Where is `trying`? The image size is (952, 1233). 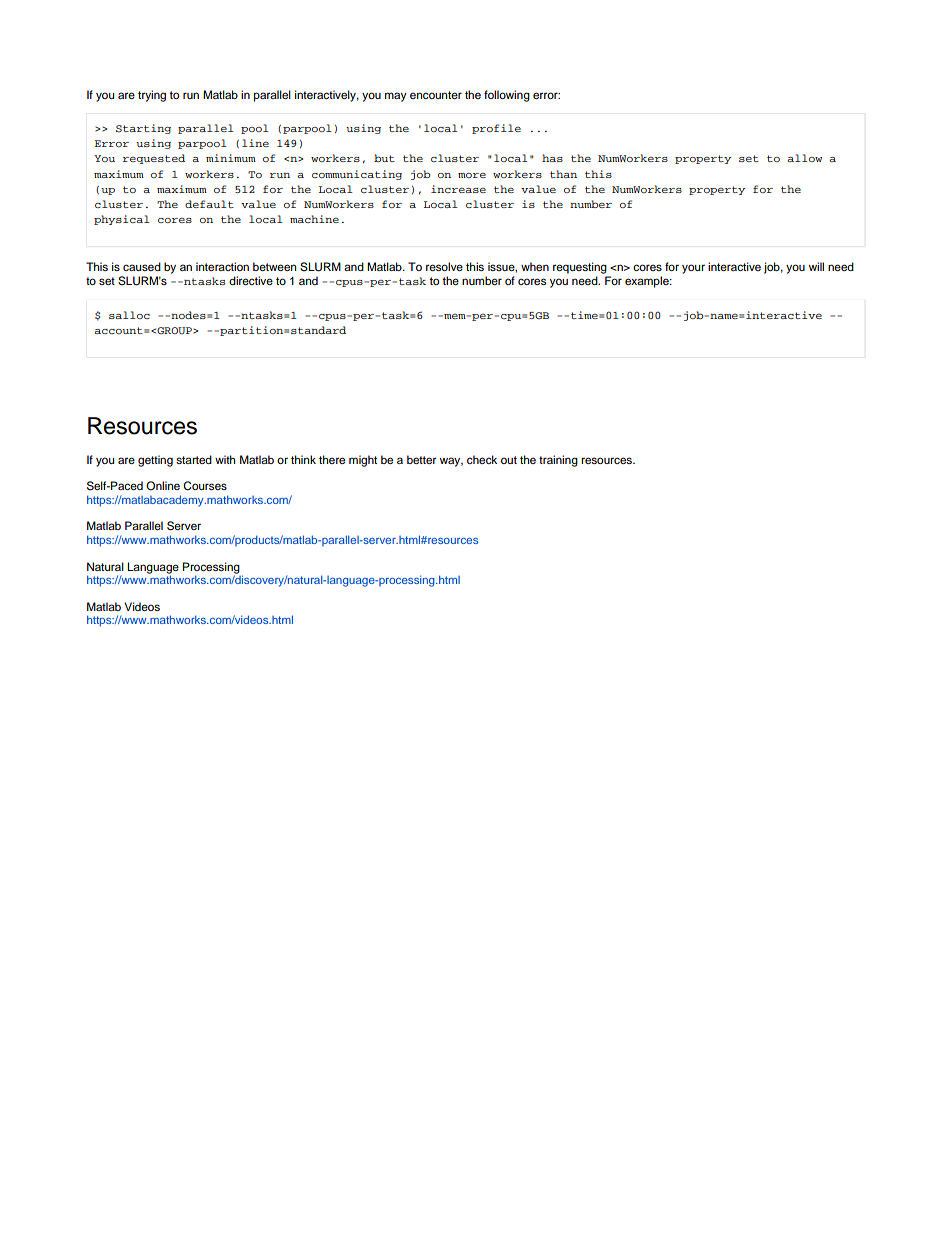
trying is located at coordinates (152, 96).
